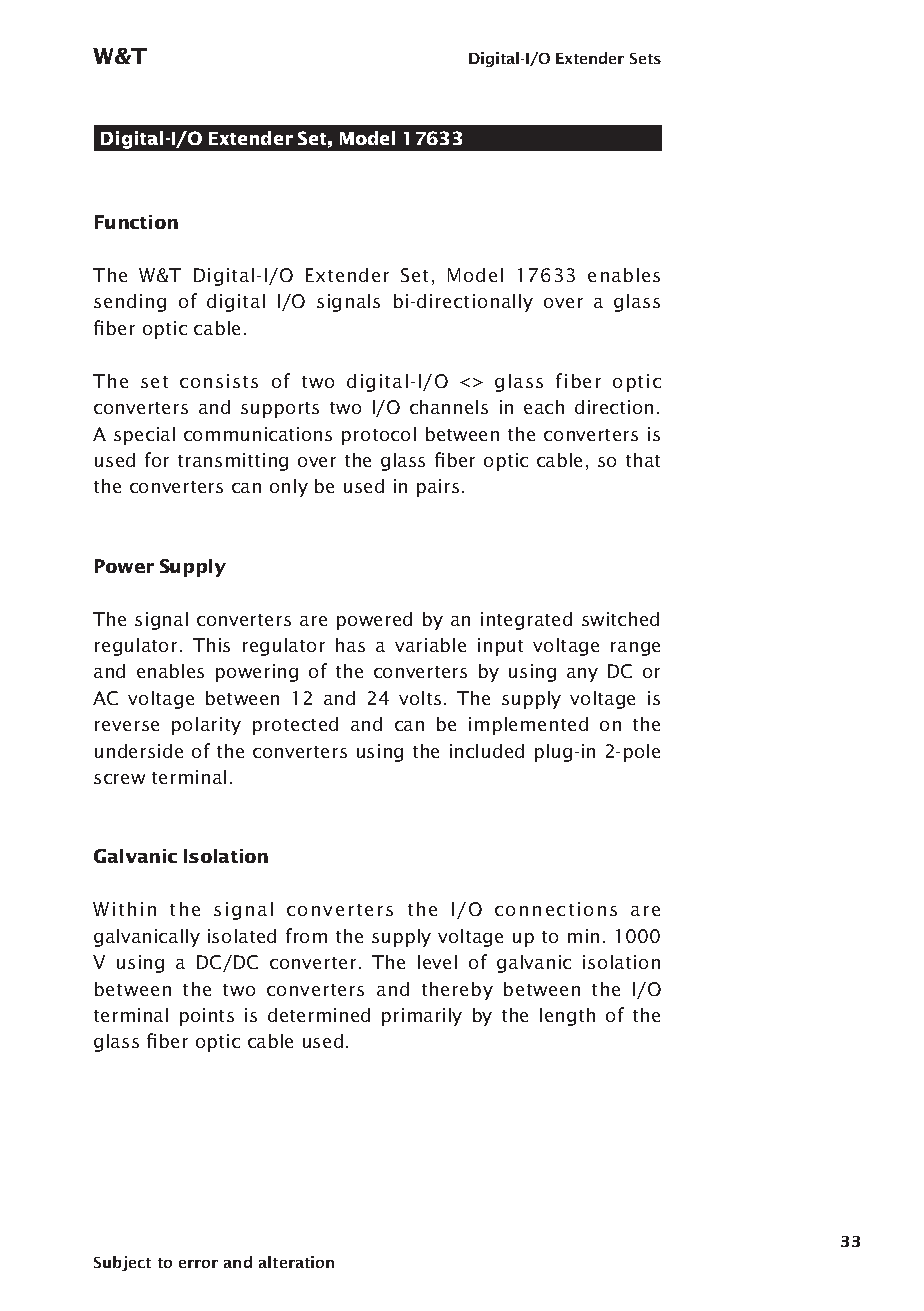 This image has width=924, height=1311. What do you see at coordinates (198, 1264) in the image?
I see `error` at bounding box center [198, 1264].
